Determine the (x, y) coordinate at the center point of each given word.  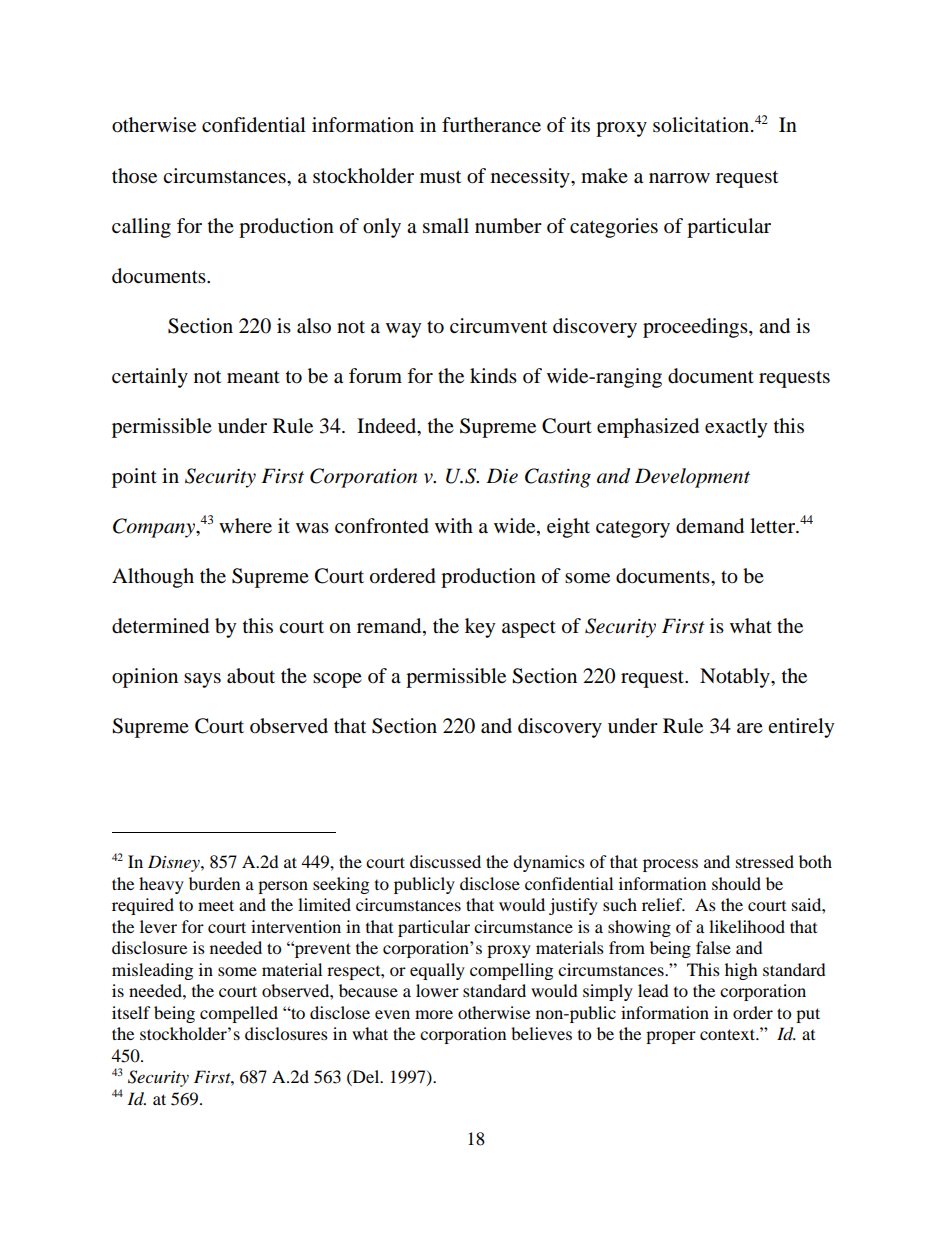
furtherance (491, 125)
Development (692, 478)
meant (253, 377)
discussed (445, 861)
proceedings (696, 328)
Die (502, 476)
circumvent (498, 326)
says (202, 680)
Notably (736, 678)
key (480, 628)
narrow (679, 178)
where (245, 526)
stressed (765, 861)
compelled (239, 1014)
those (134, 175)
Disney (175, 863)
